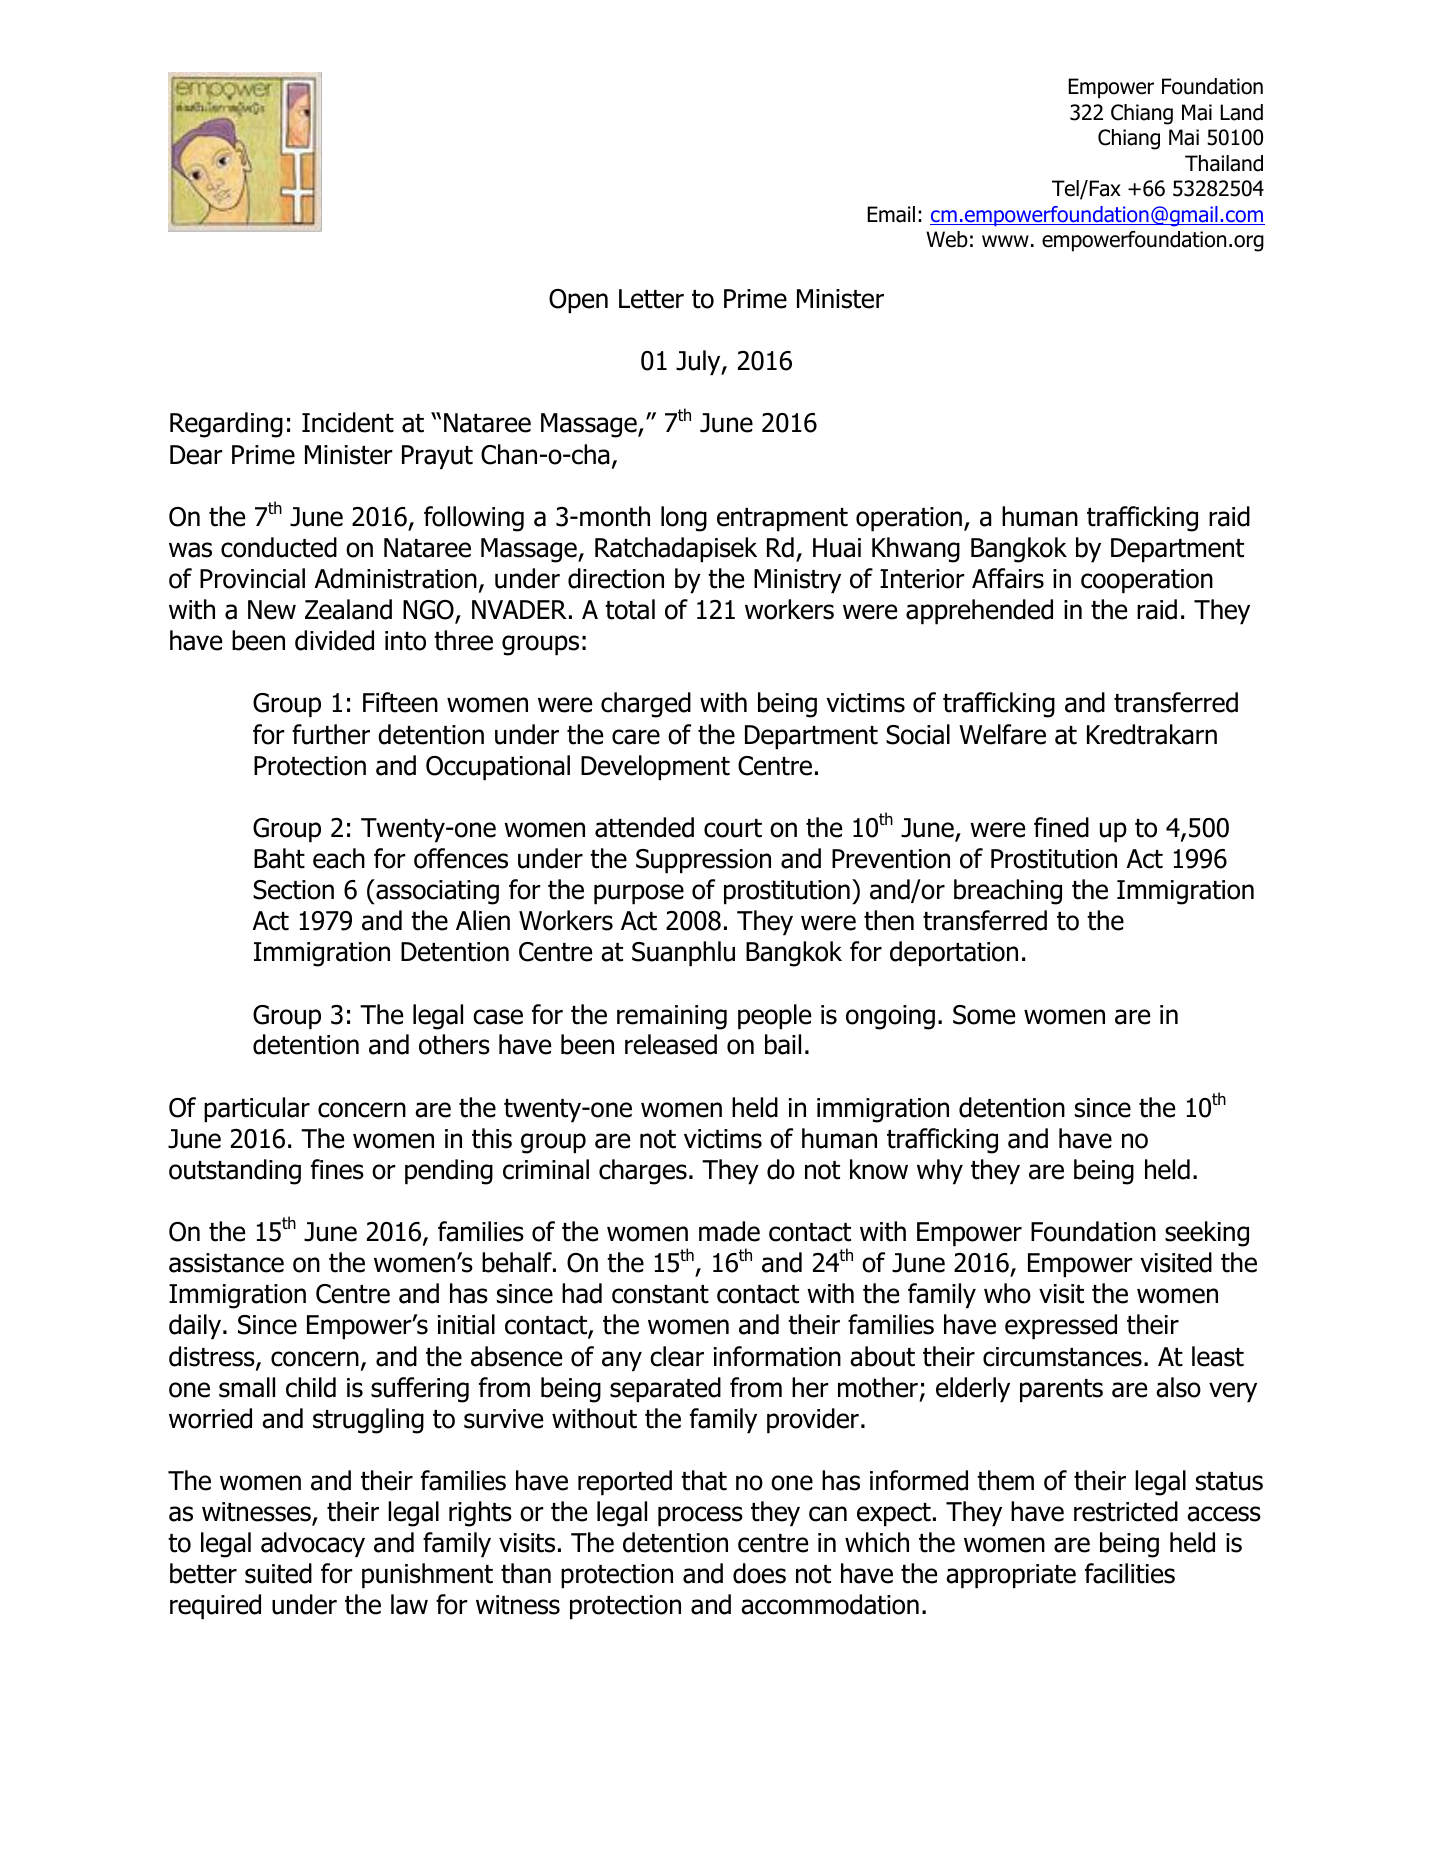  What do you see at coordinates (1130, 1573) in the page?
I see `facilities` at bounding box center [1130, 1573].
